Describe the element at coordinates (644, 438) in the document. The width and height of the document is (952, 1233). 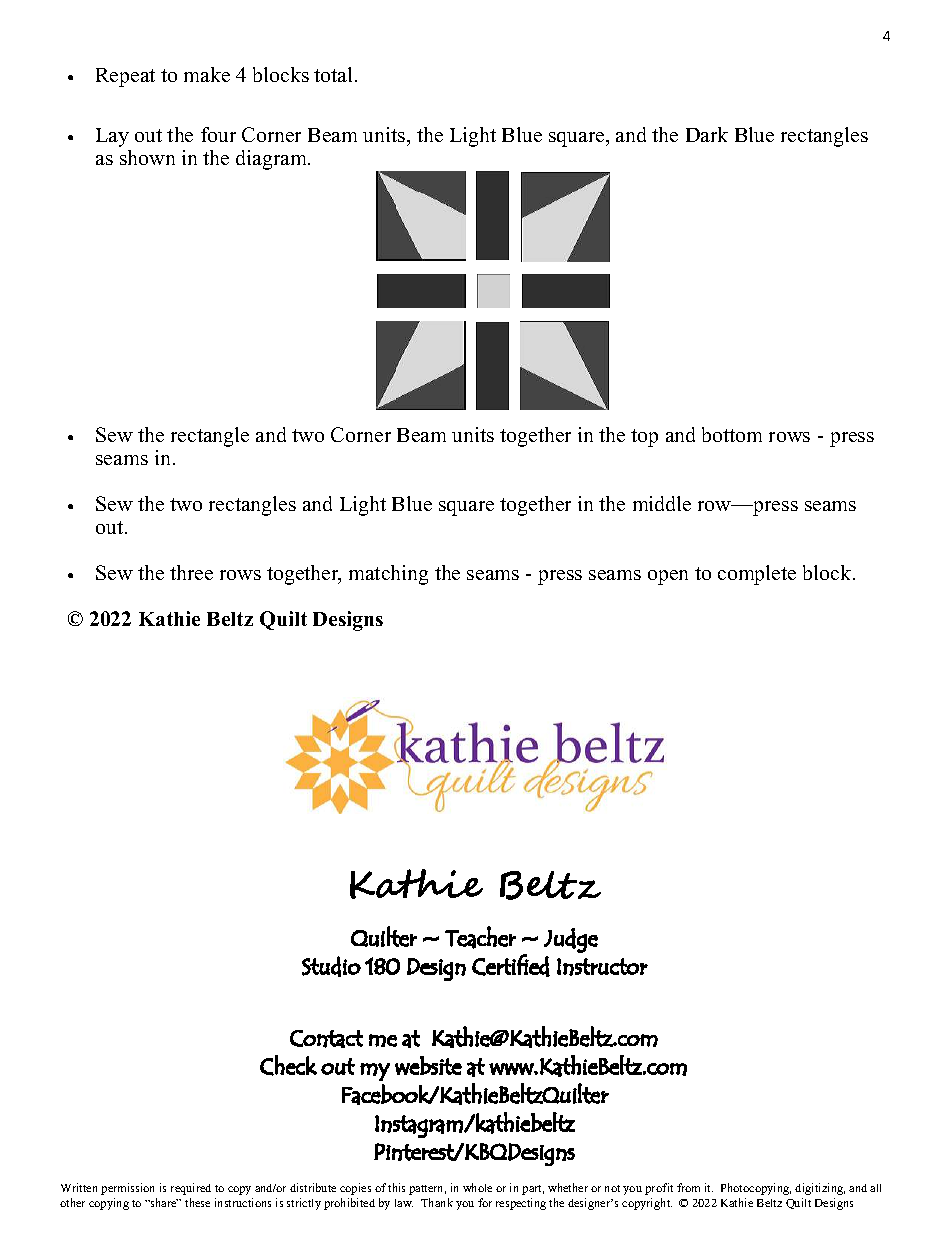
I see `top` at that location.
